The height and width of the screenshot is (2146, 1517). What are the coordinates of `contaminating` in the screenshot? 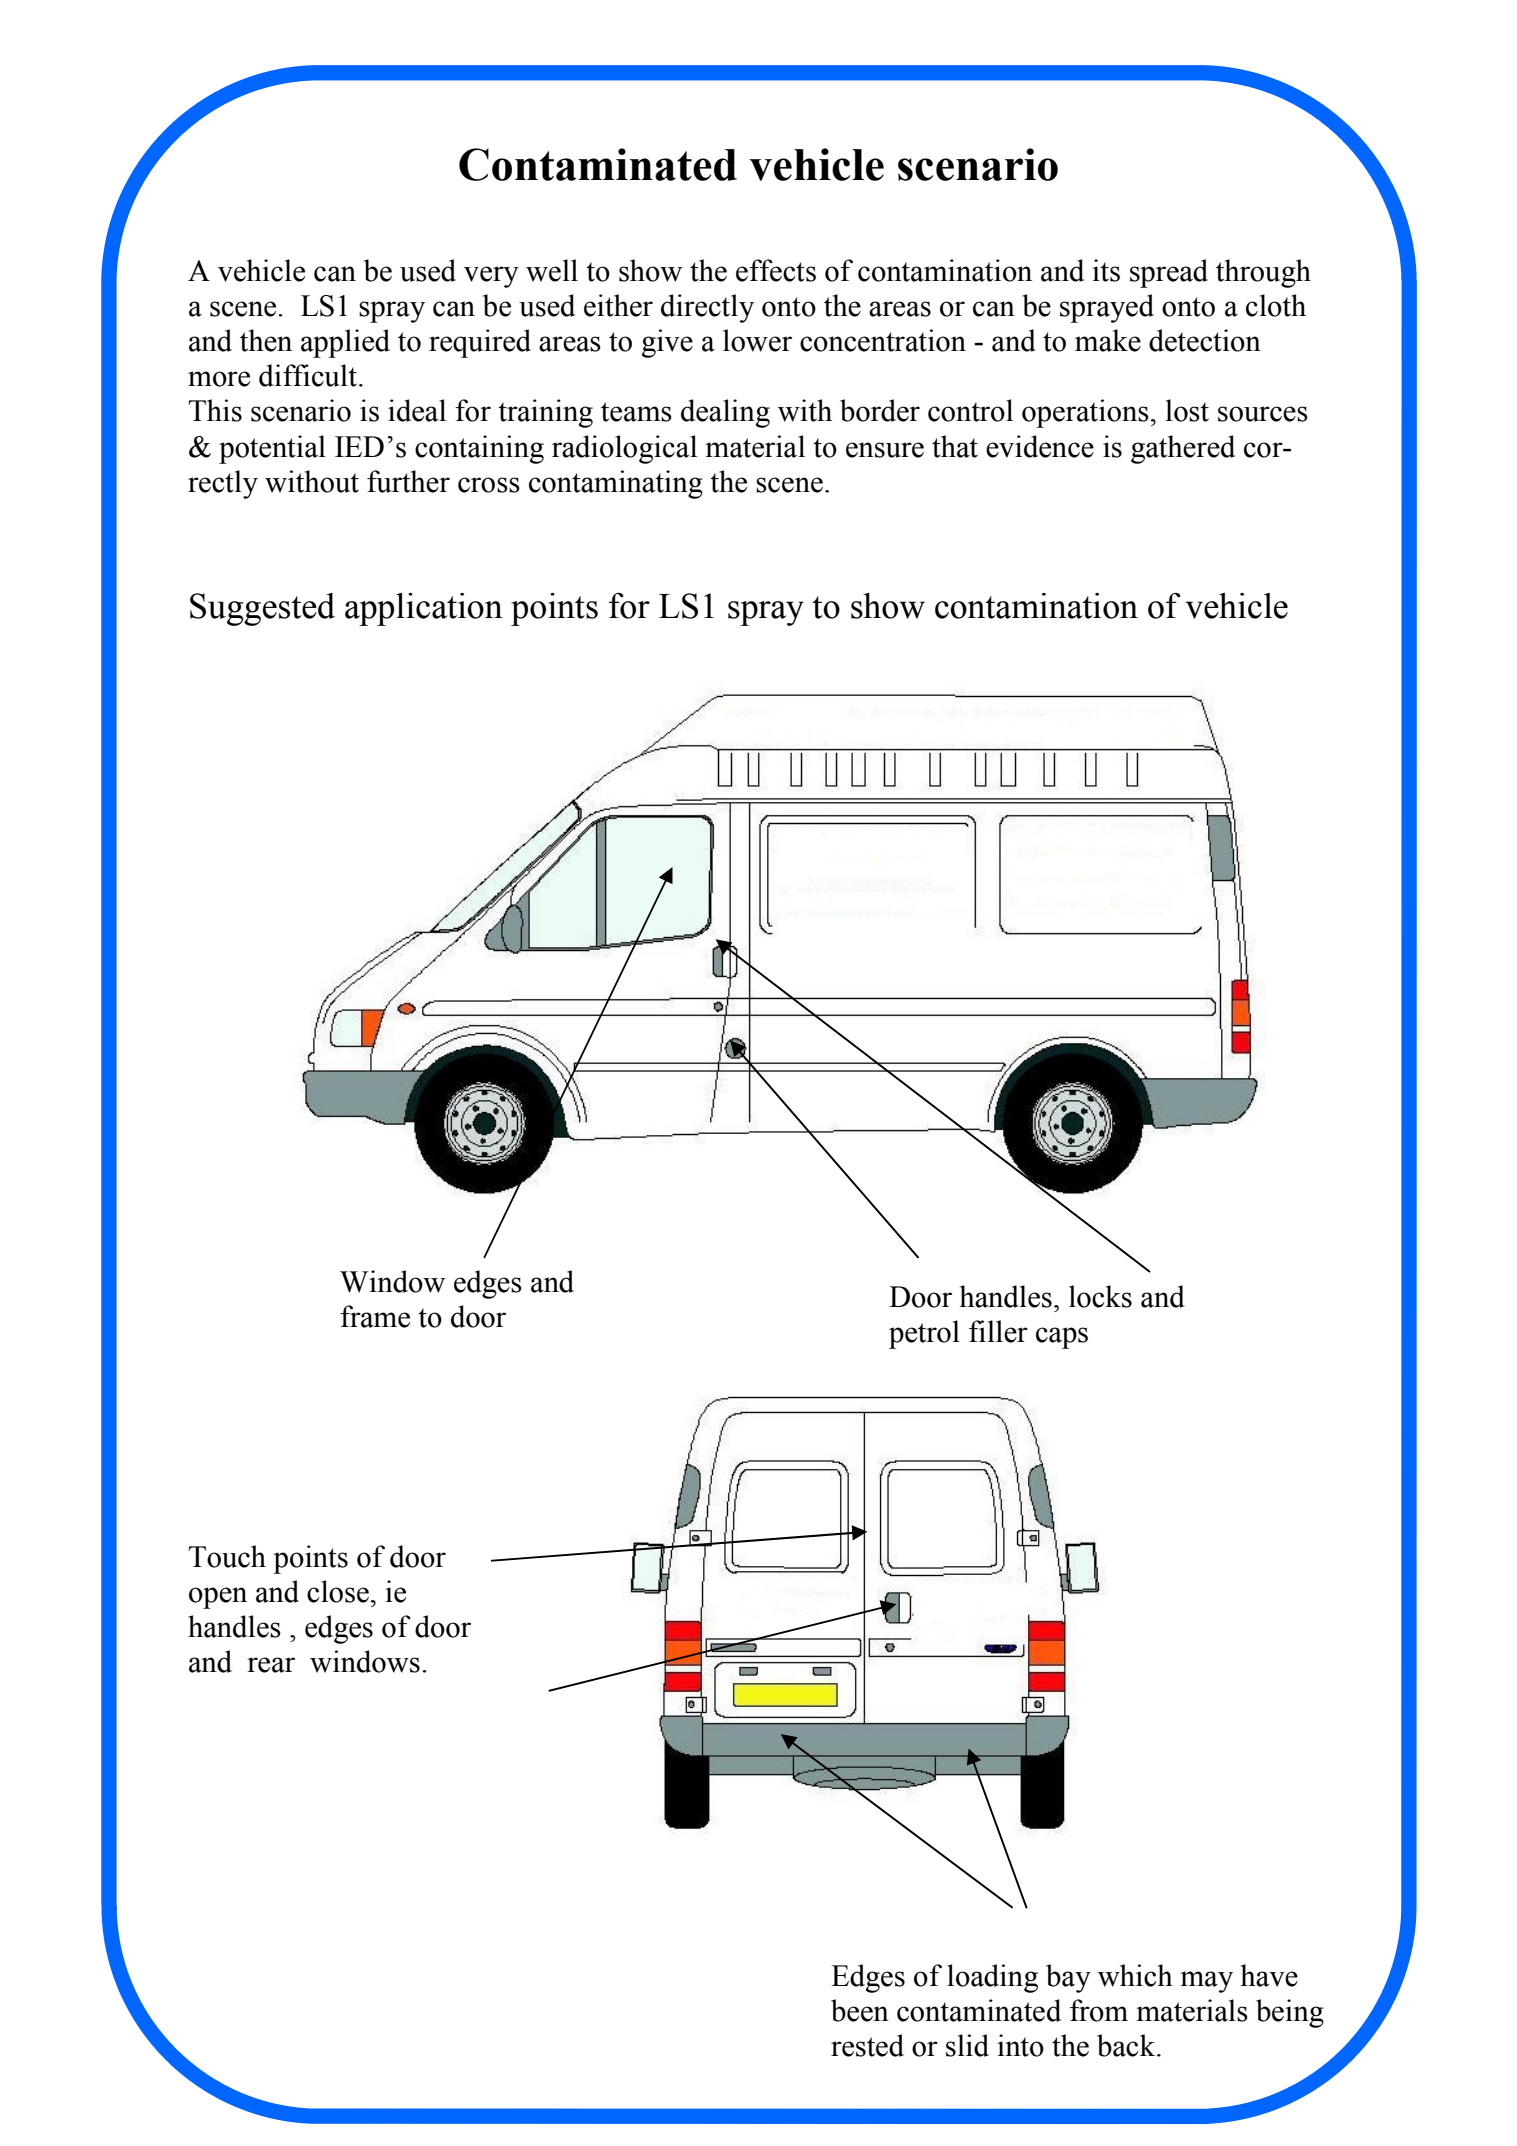 It's located at (616, 484).
